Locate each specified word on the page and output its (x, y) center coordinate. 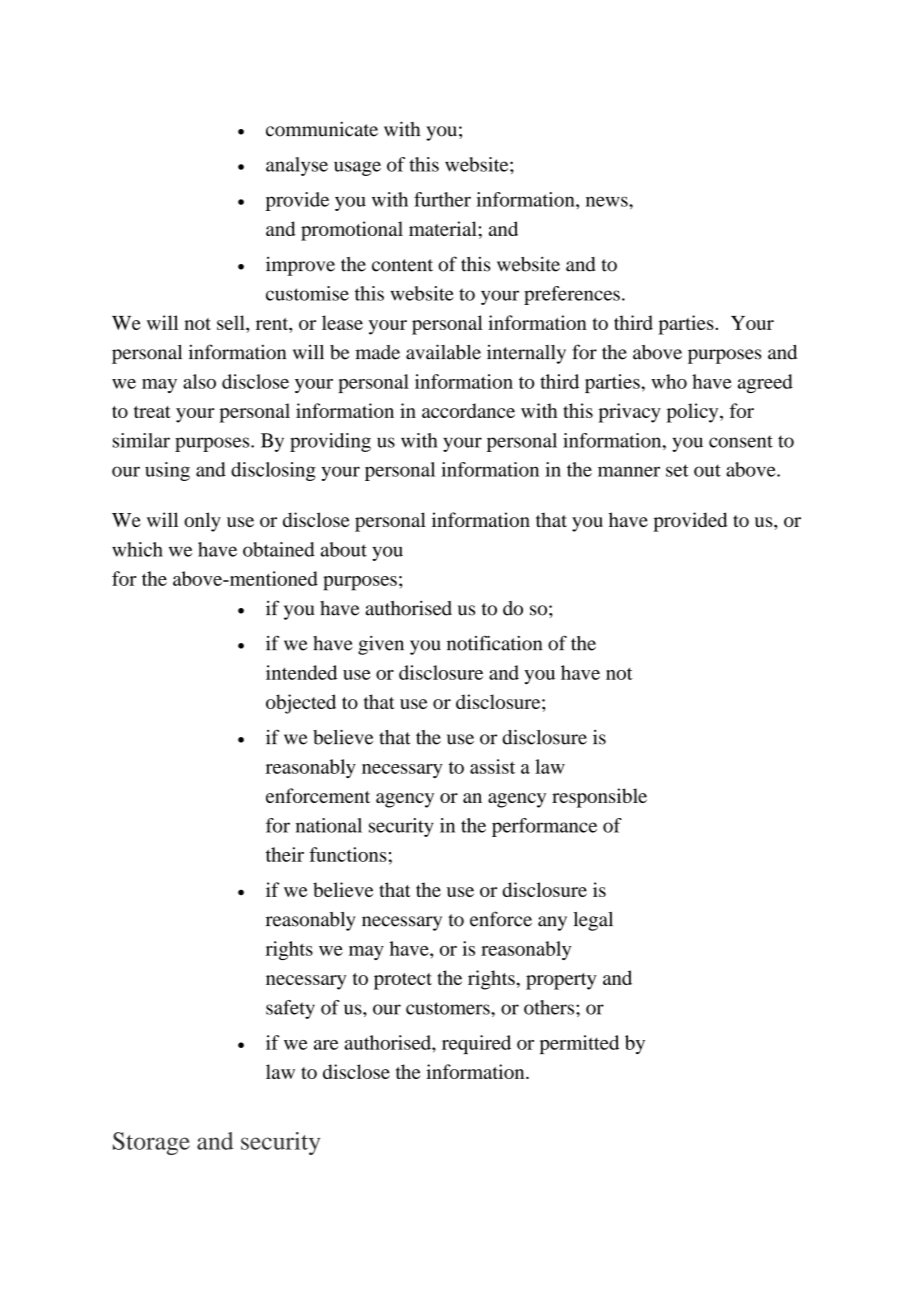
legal (593, 921)
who (669, 381)
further (442, 199)
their (285, 854)
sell (232, 322)
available (443, 352)
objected (301, 704)
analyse (297, 166)
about (344, 549)
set (677, 470)
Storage (151, 1143)
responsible (599, 798)
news (608, 201)
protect (403, 981)
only (202, 522)
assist (492, 766)
